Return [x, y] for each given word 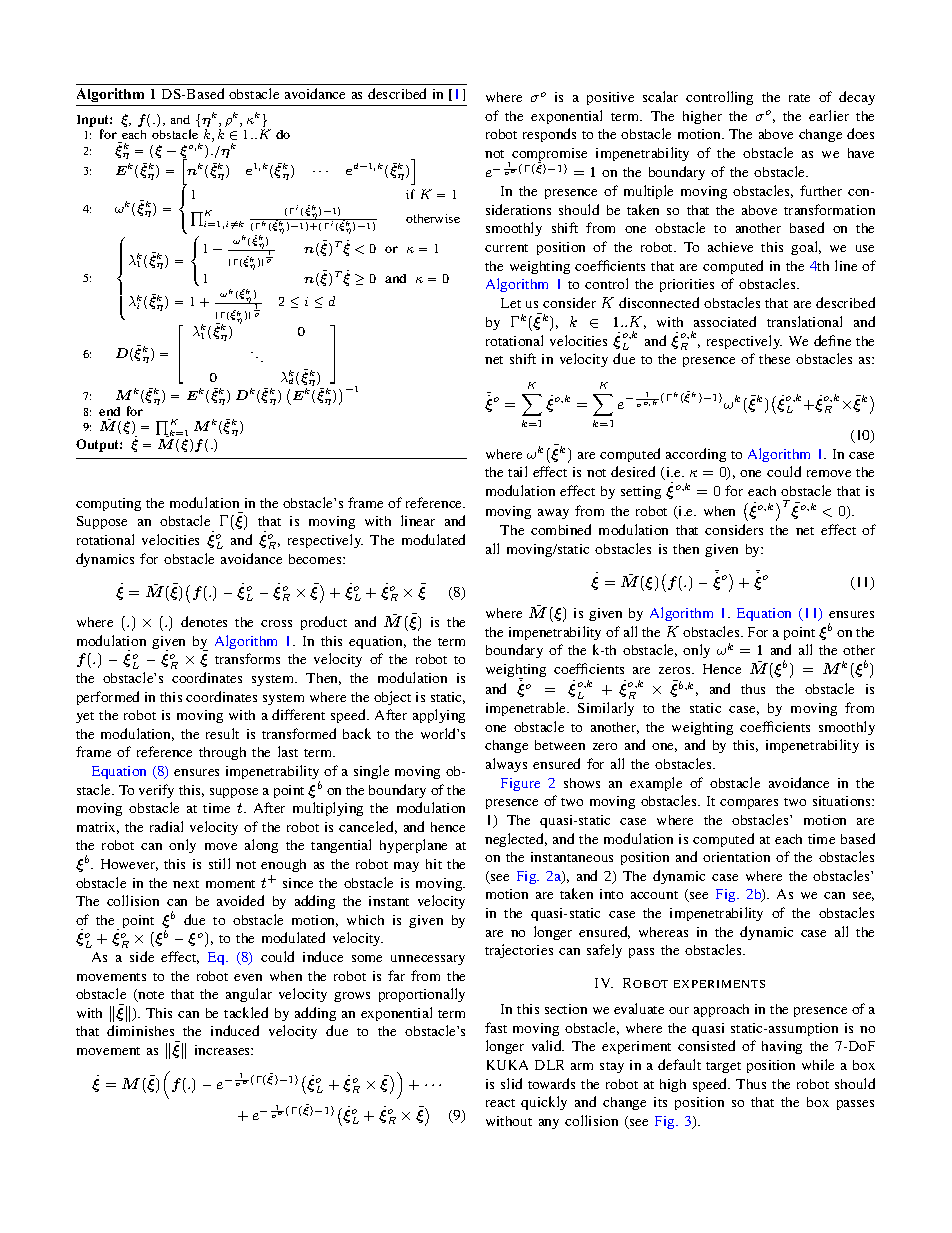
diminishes [140, 1030]
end [109, 411]
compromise [549, 155]
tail [517, 471]
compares [749, 804]
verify [156, 791]
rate [799, 98]
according [696, 455]
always [506, 765]
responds [549, 135]
